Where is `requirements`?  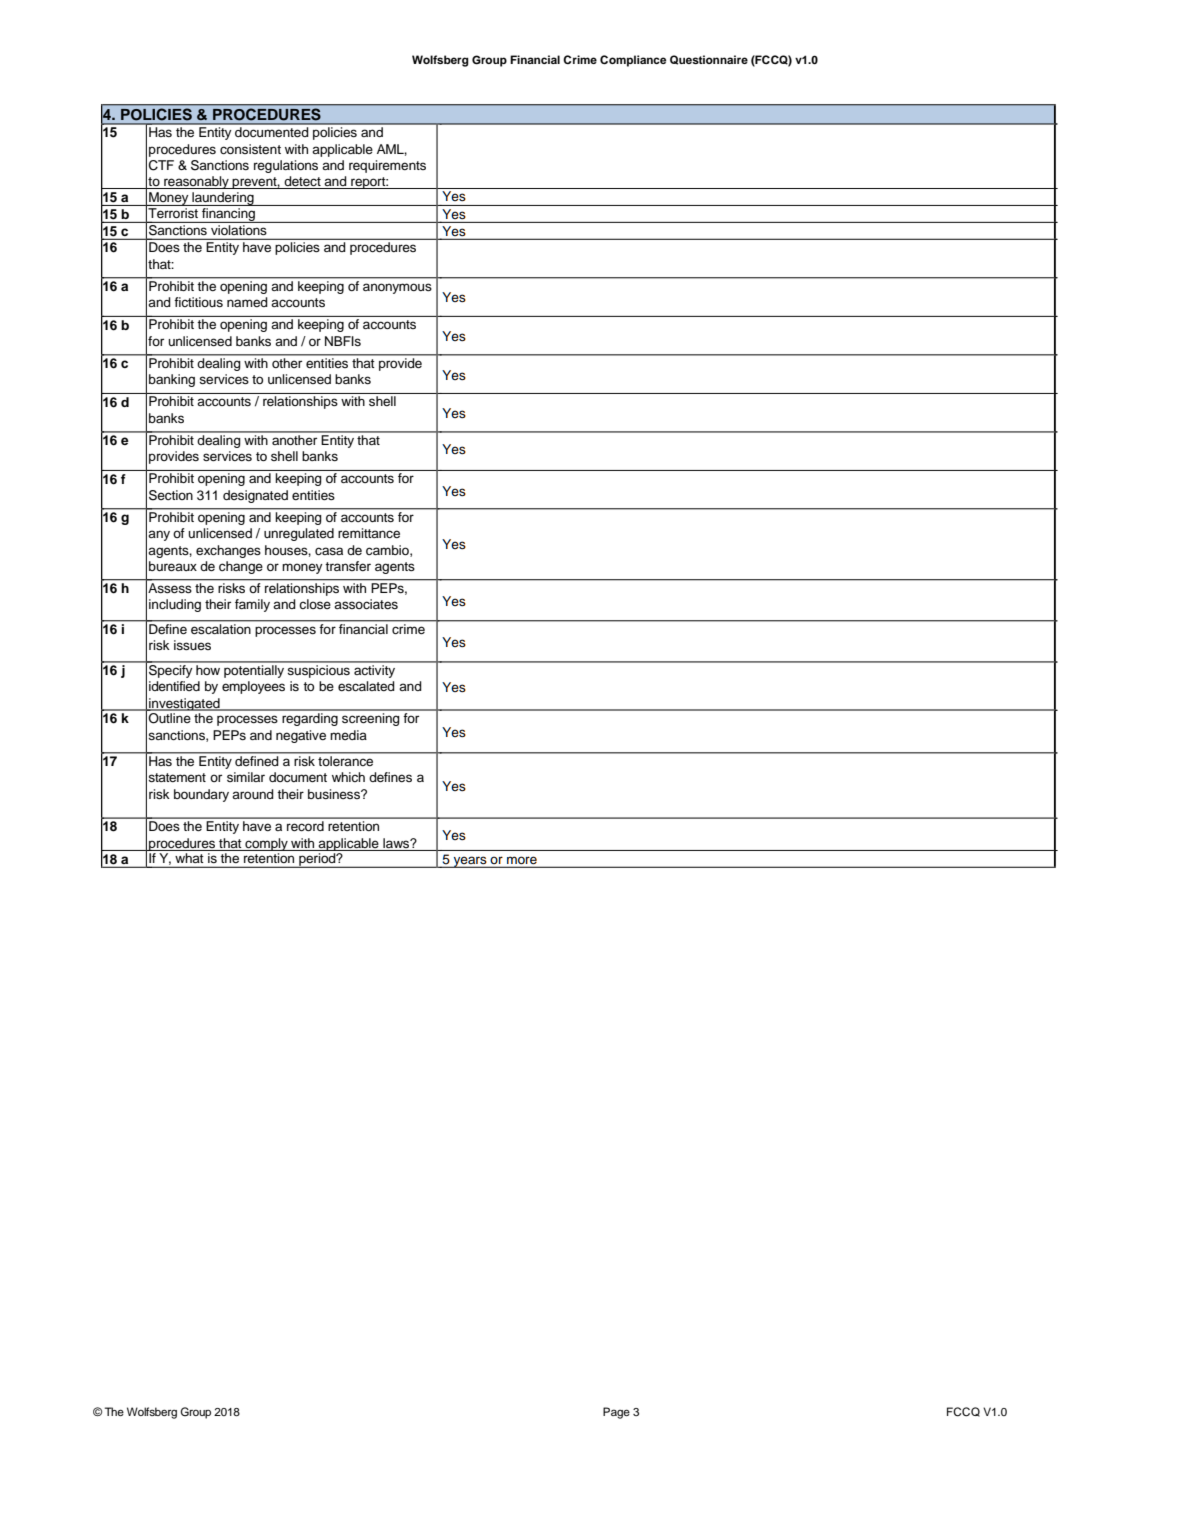 requirements is located at coordinates (387, 166).
